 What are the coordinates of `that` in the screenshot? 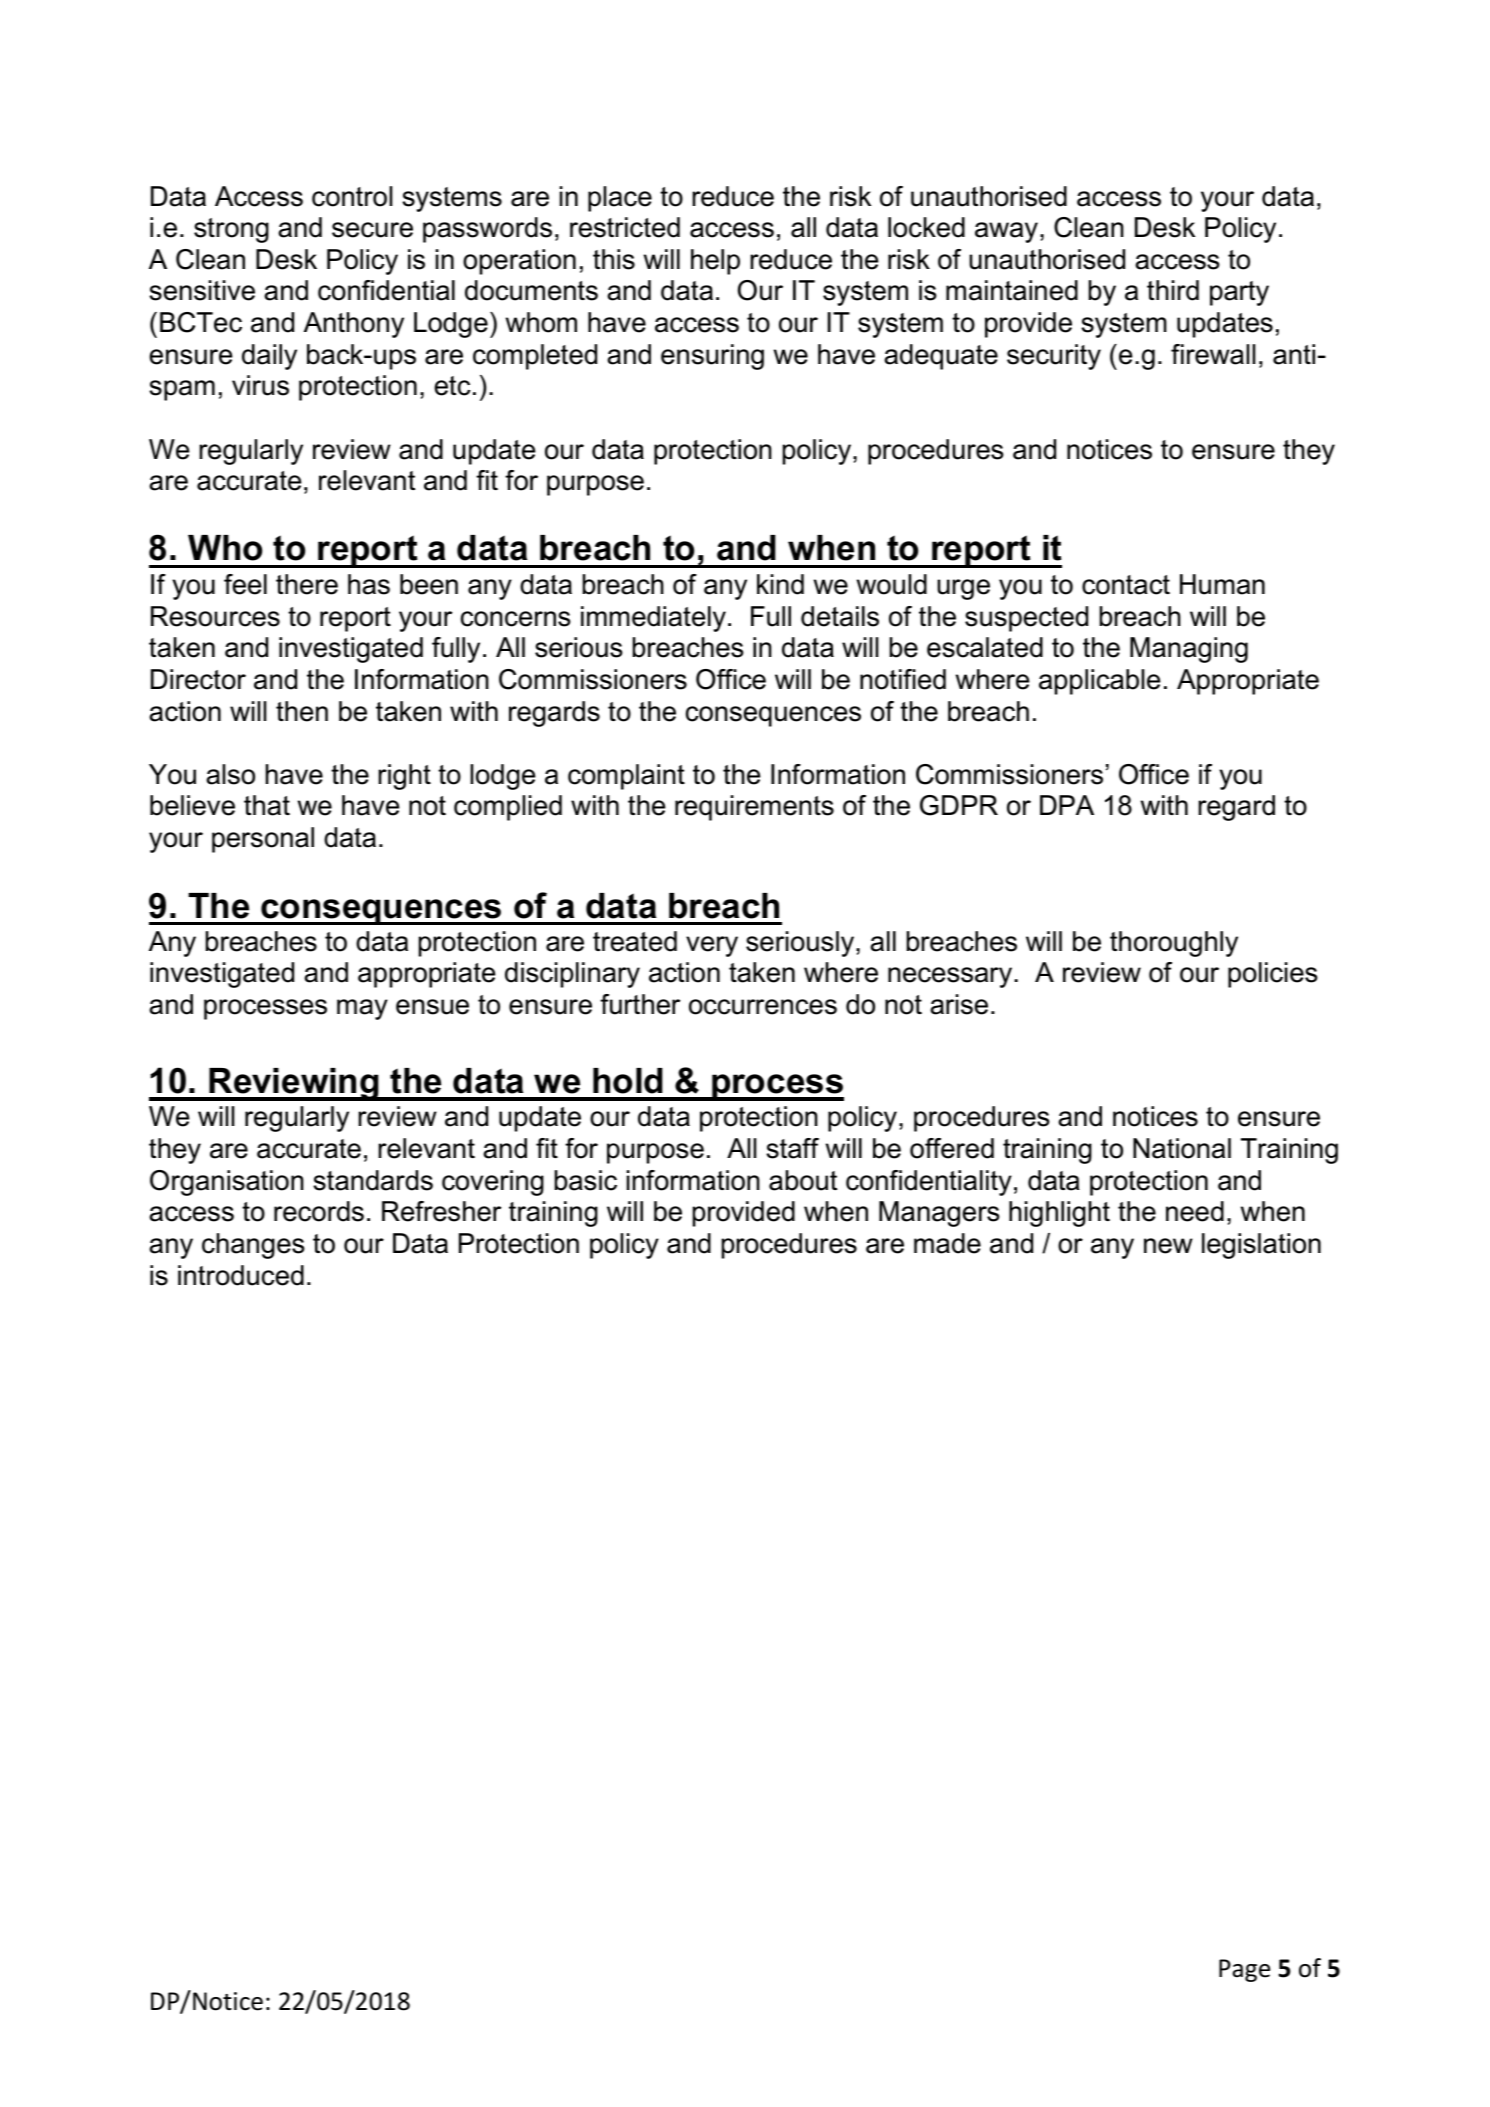 It's located at (267, 805).
